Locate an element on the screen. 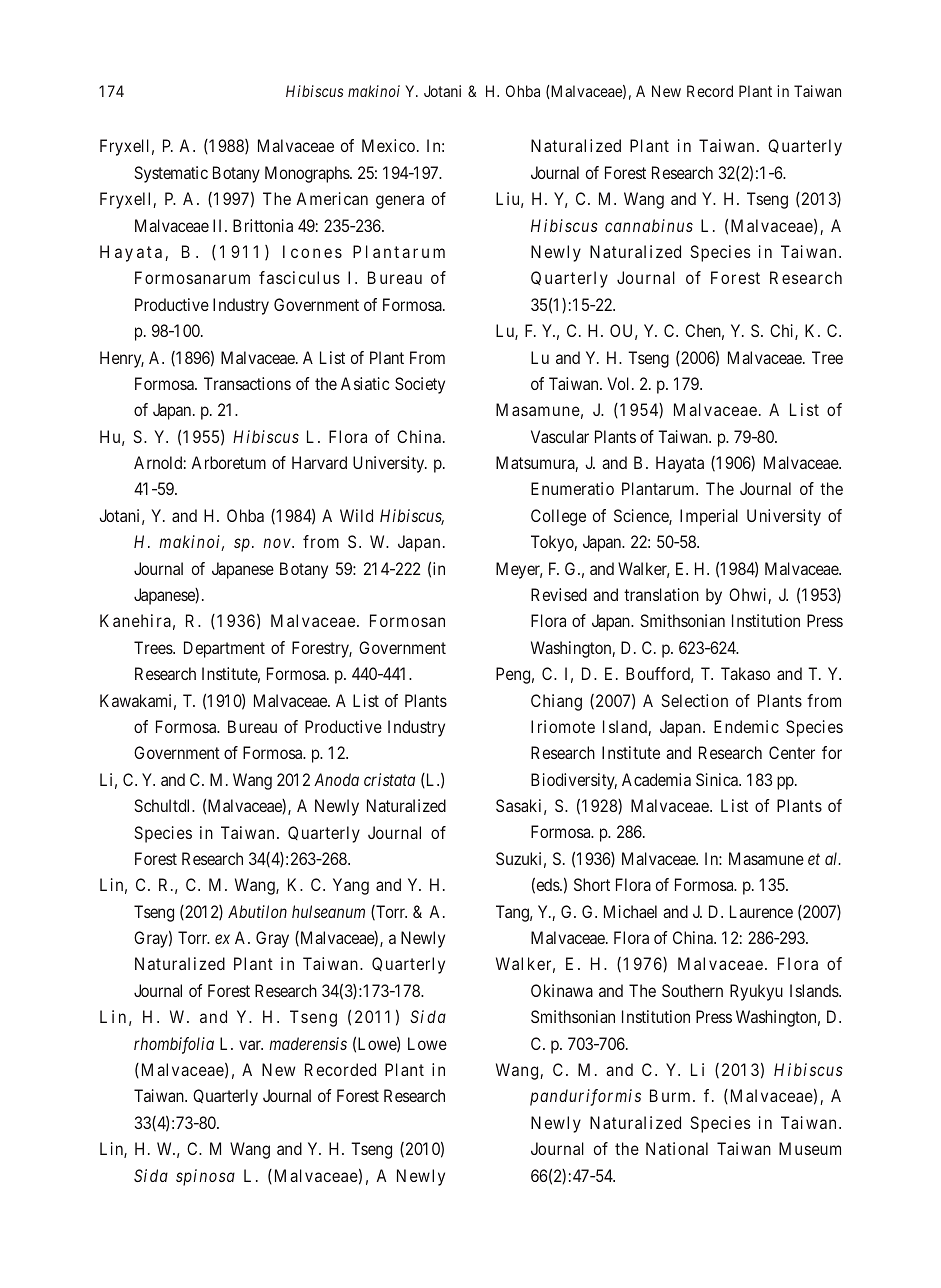 The width and height of the screenshot is (941, 1288). Vol is located at coordinates (620, 383).
